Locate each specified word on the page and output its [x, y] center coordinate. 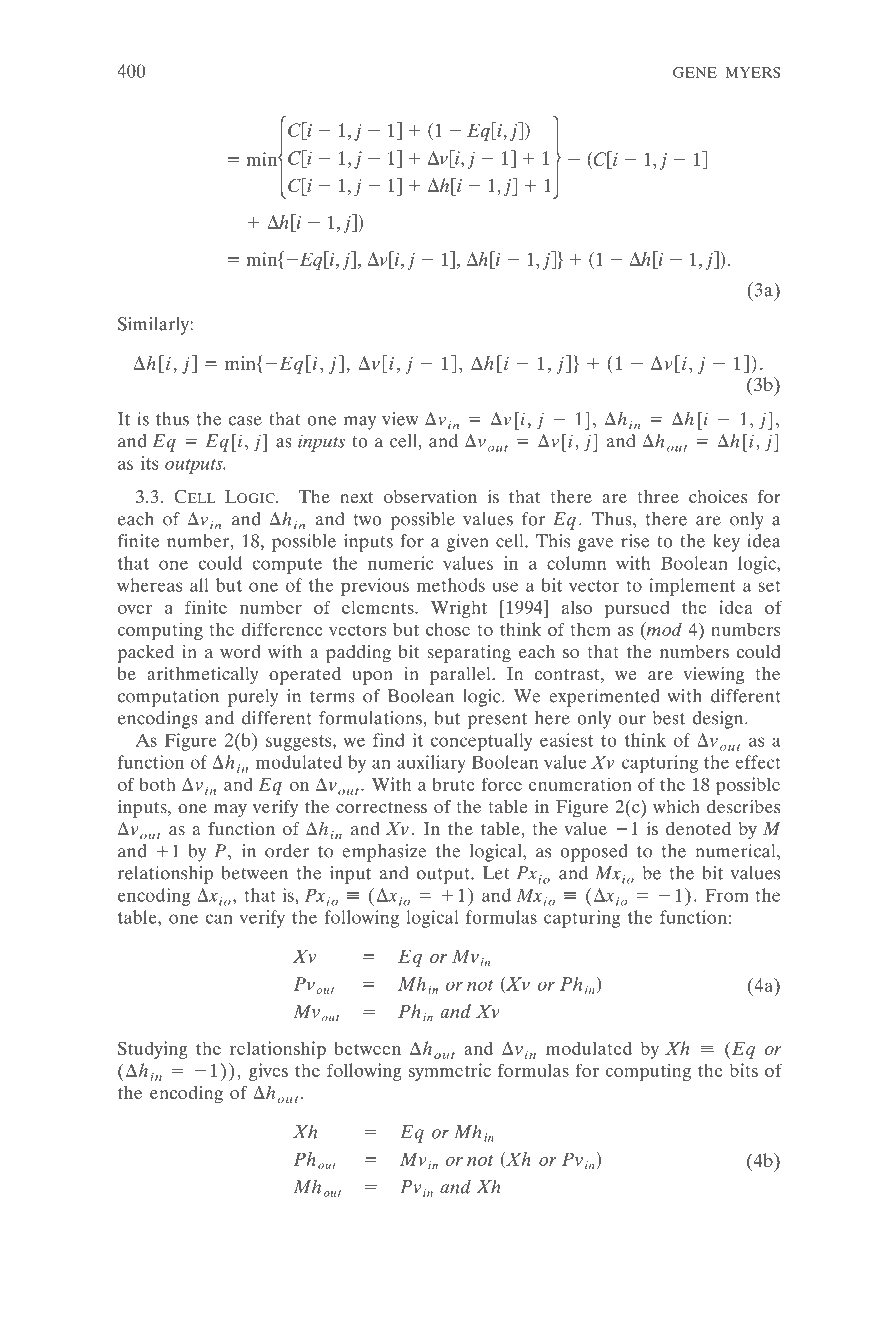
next [356, 497]
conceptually [481, 742]
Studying [153, 1050]
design [719, 720]
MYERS [753, 72]
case [245, 421]
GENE [695, 72]
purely [253, 698]
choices [718, 496]
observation [430, 496]
